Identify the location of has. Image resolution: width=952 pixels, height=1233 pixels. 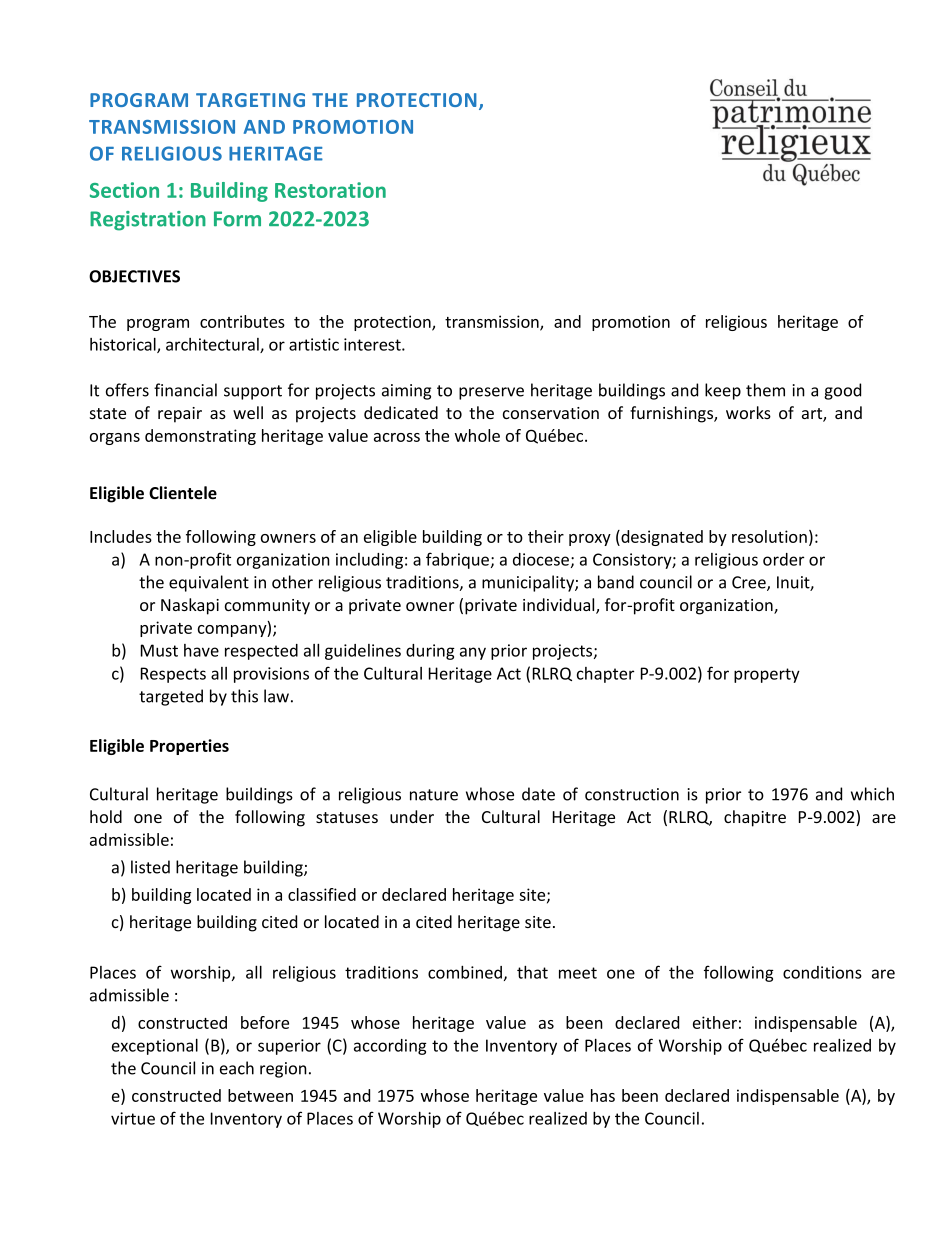
(603, 1095).
